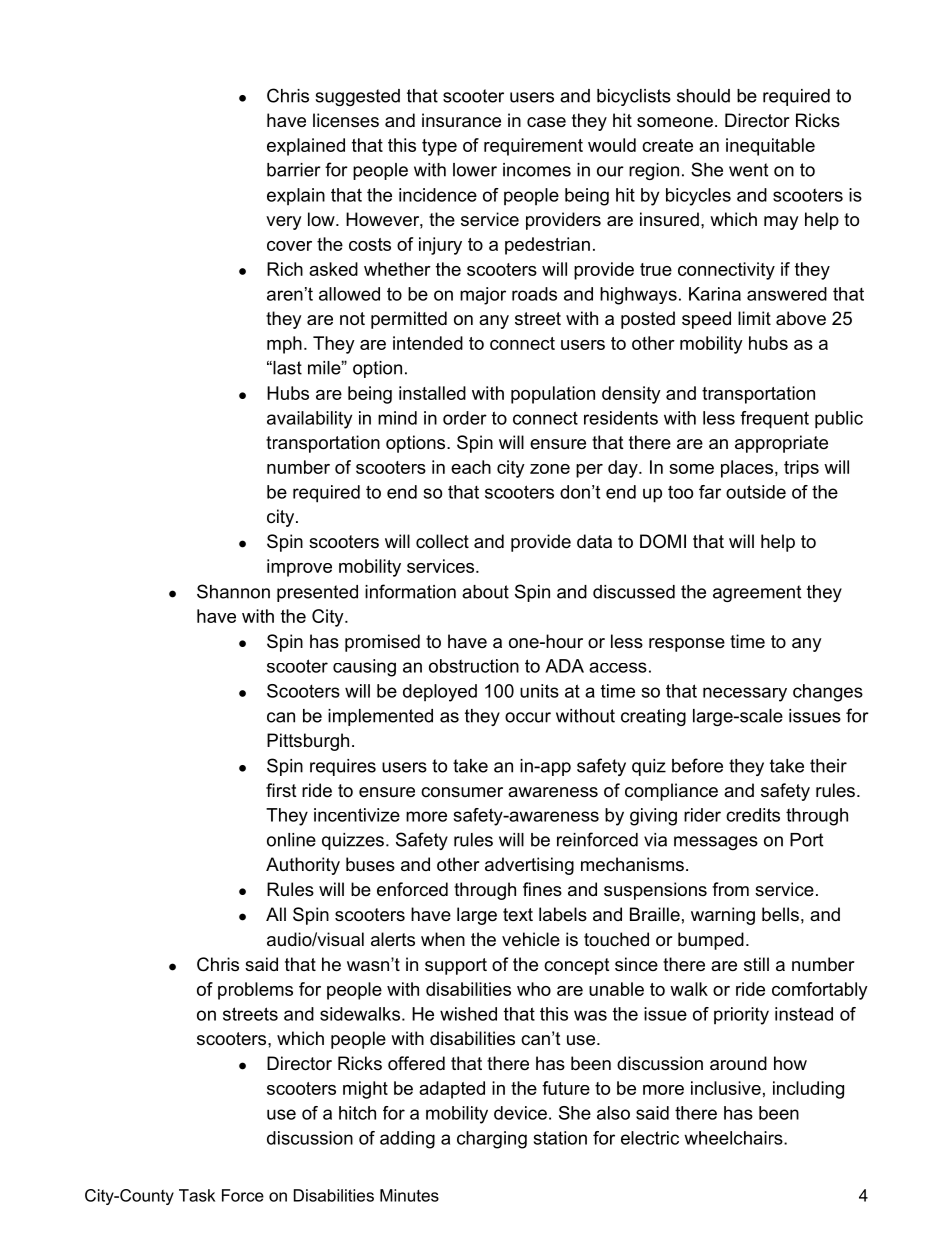 This page has height=1233, width=952. I want to click on wheelchairs, so click(734, 1138).
